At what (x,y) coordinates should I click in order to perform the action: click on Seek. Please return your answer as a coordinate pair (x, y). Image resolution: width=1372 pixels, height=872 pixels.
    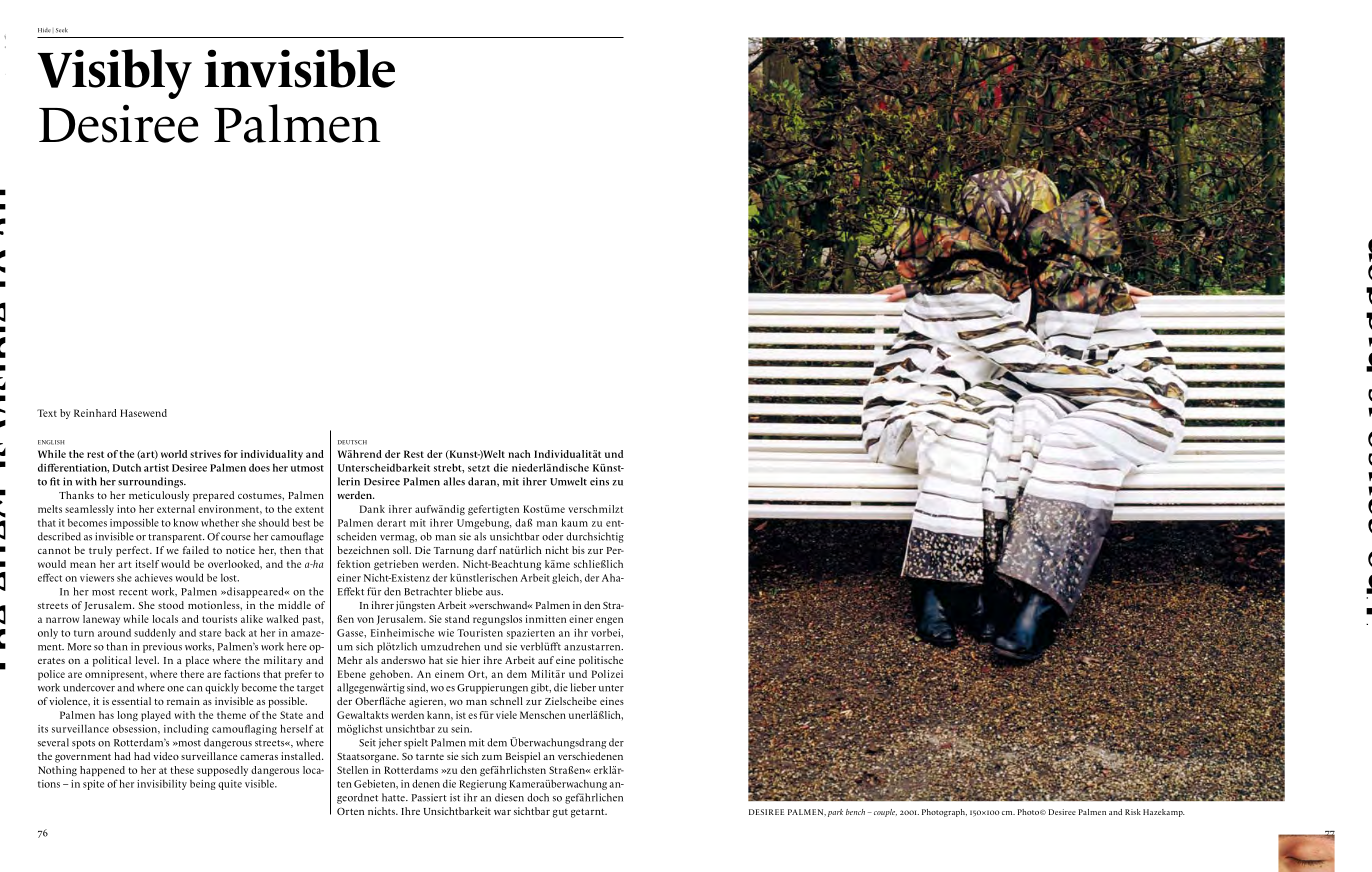
    Looking at the image, I should click on (62, 30).
